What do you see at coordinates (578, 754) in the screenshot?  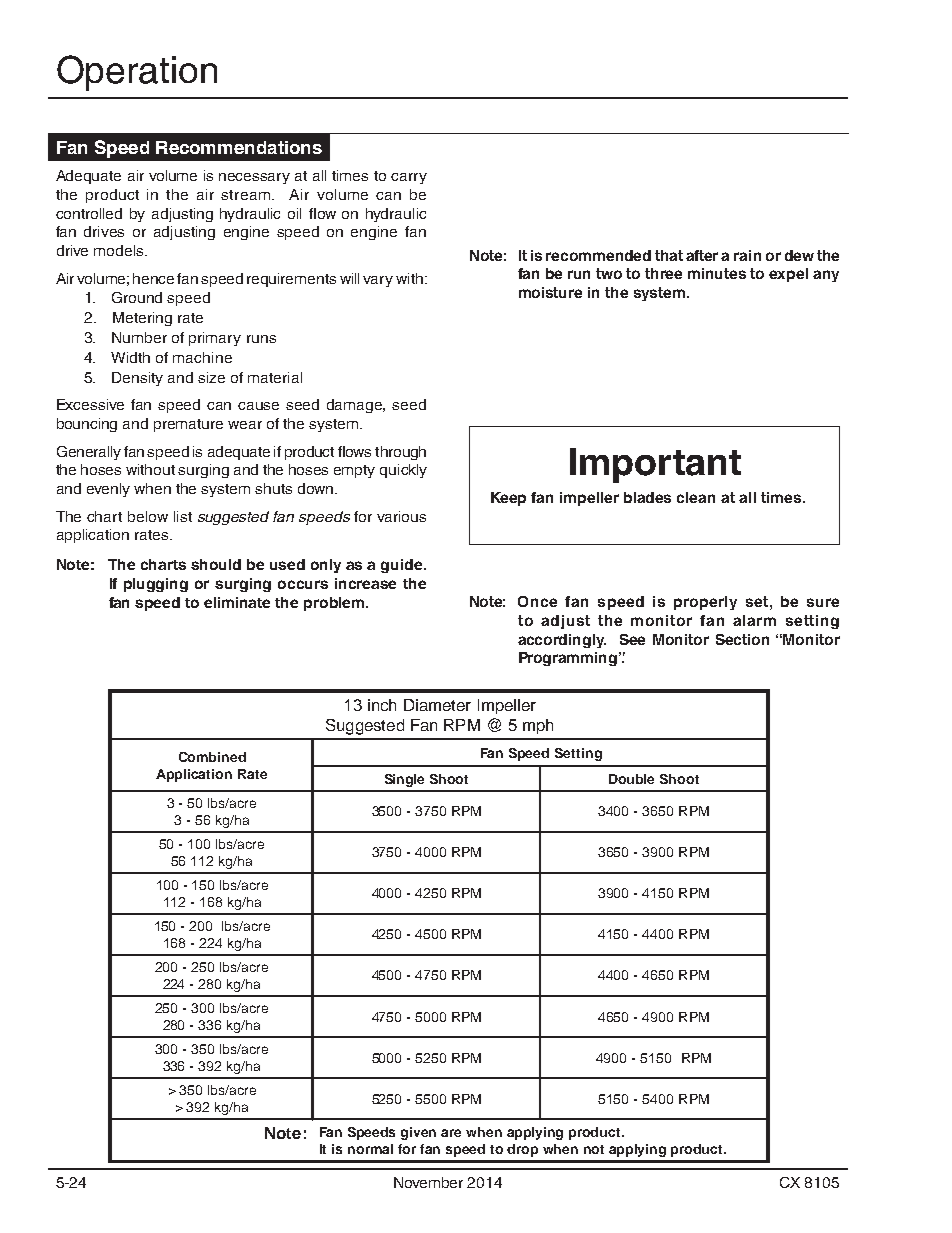 I see `Setting` at bounding box center [578, 754].
